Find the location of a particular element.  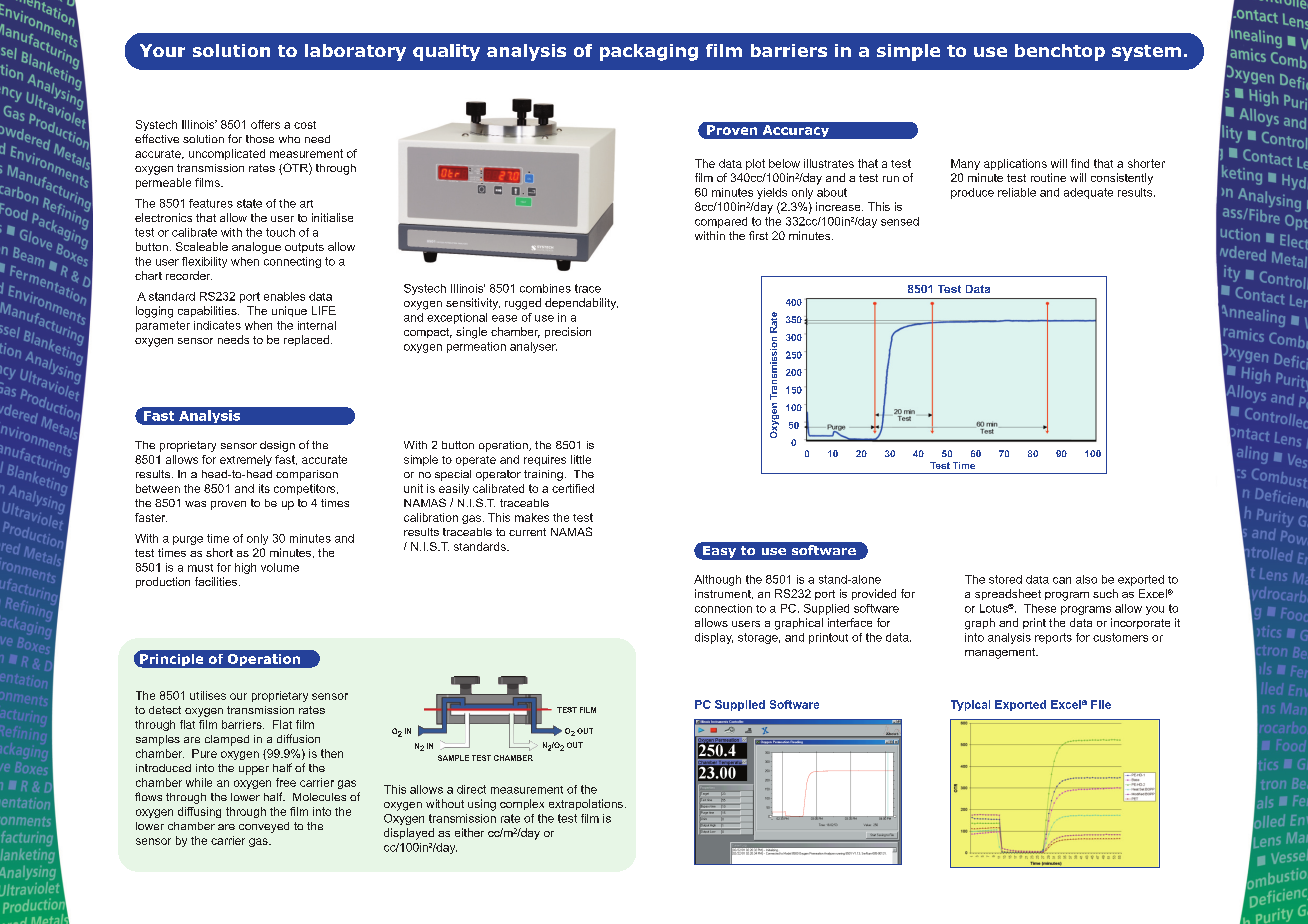

facilities is located at coordinates (217, 581).
